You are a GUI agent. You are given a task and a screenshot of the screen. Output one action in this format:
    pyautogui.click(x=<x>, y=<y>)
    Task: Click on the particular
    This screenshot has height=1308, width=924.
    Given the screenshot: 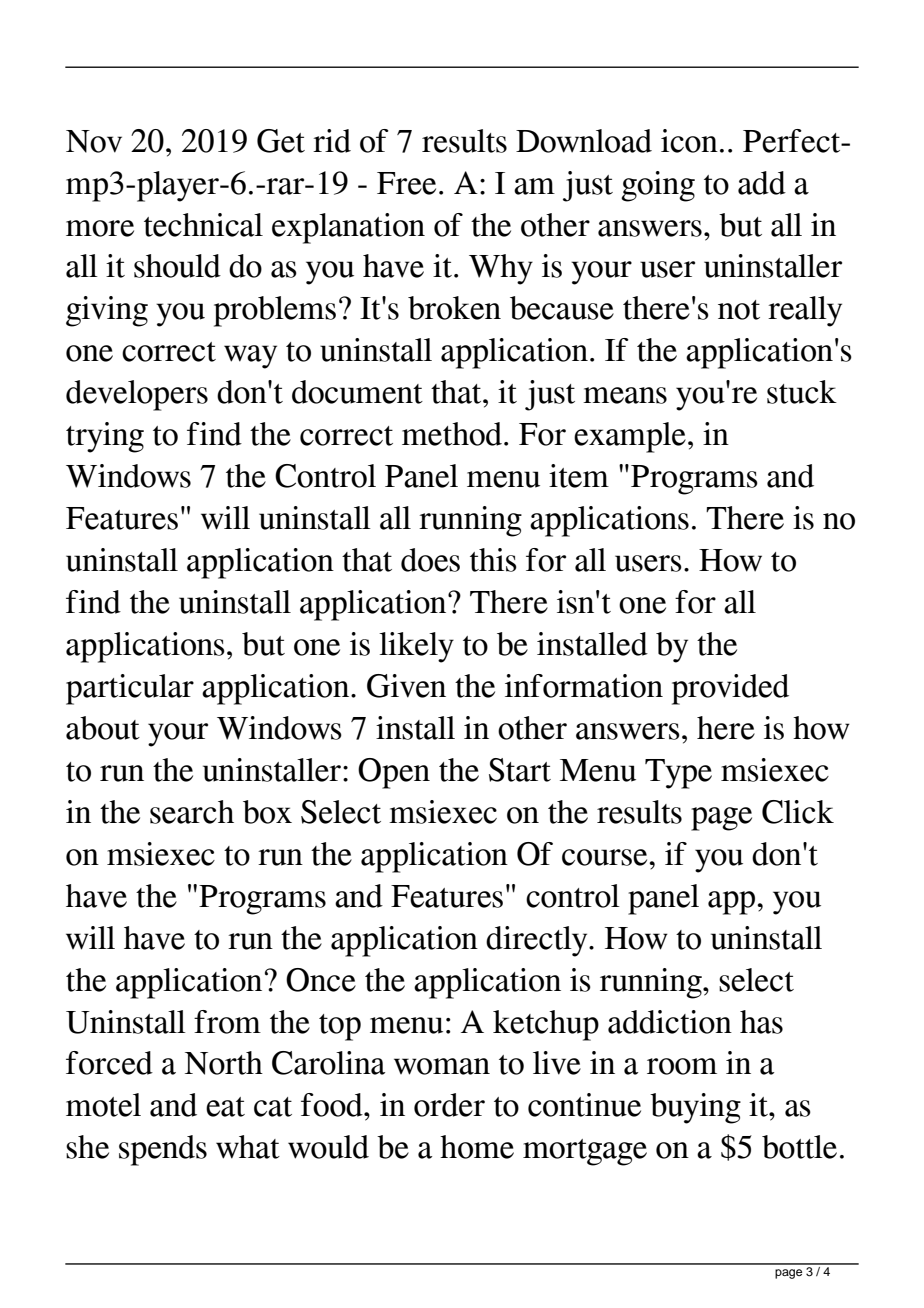 What is the action you would take?
    pyautogui.click(x=130, y=689)
